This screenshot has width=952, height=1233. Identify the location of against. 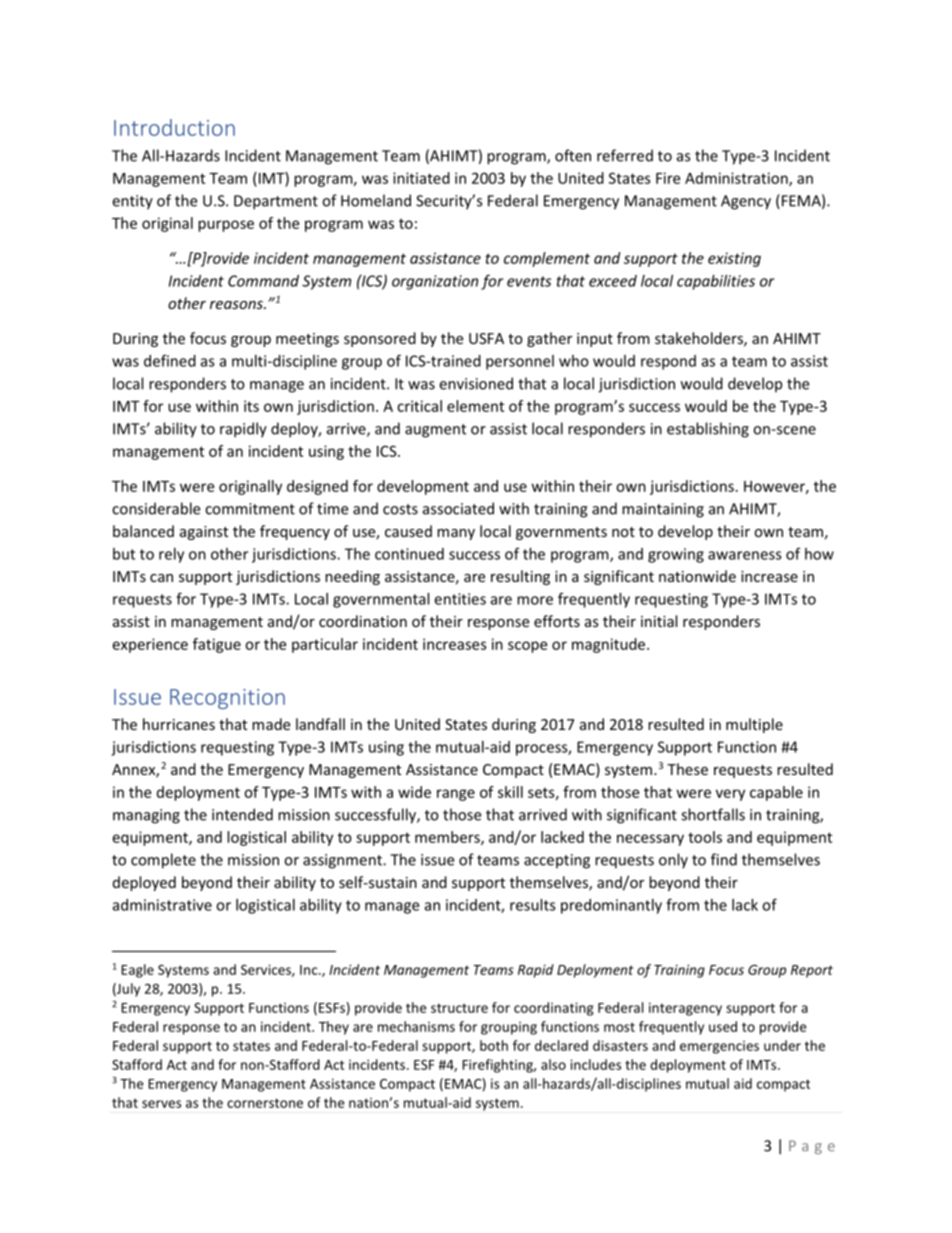
(204, 533).
